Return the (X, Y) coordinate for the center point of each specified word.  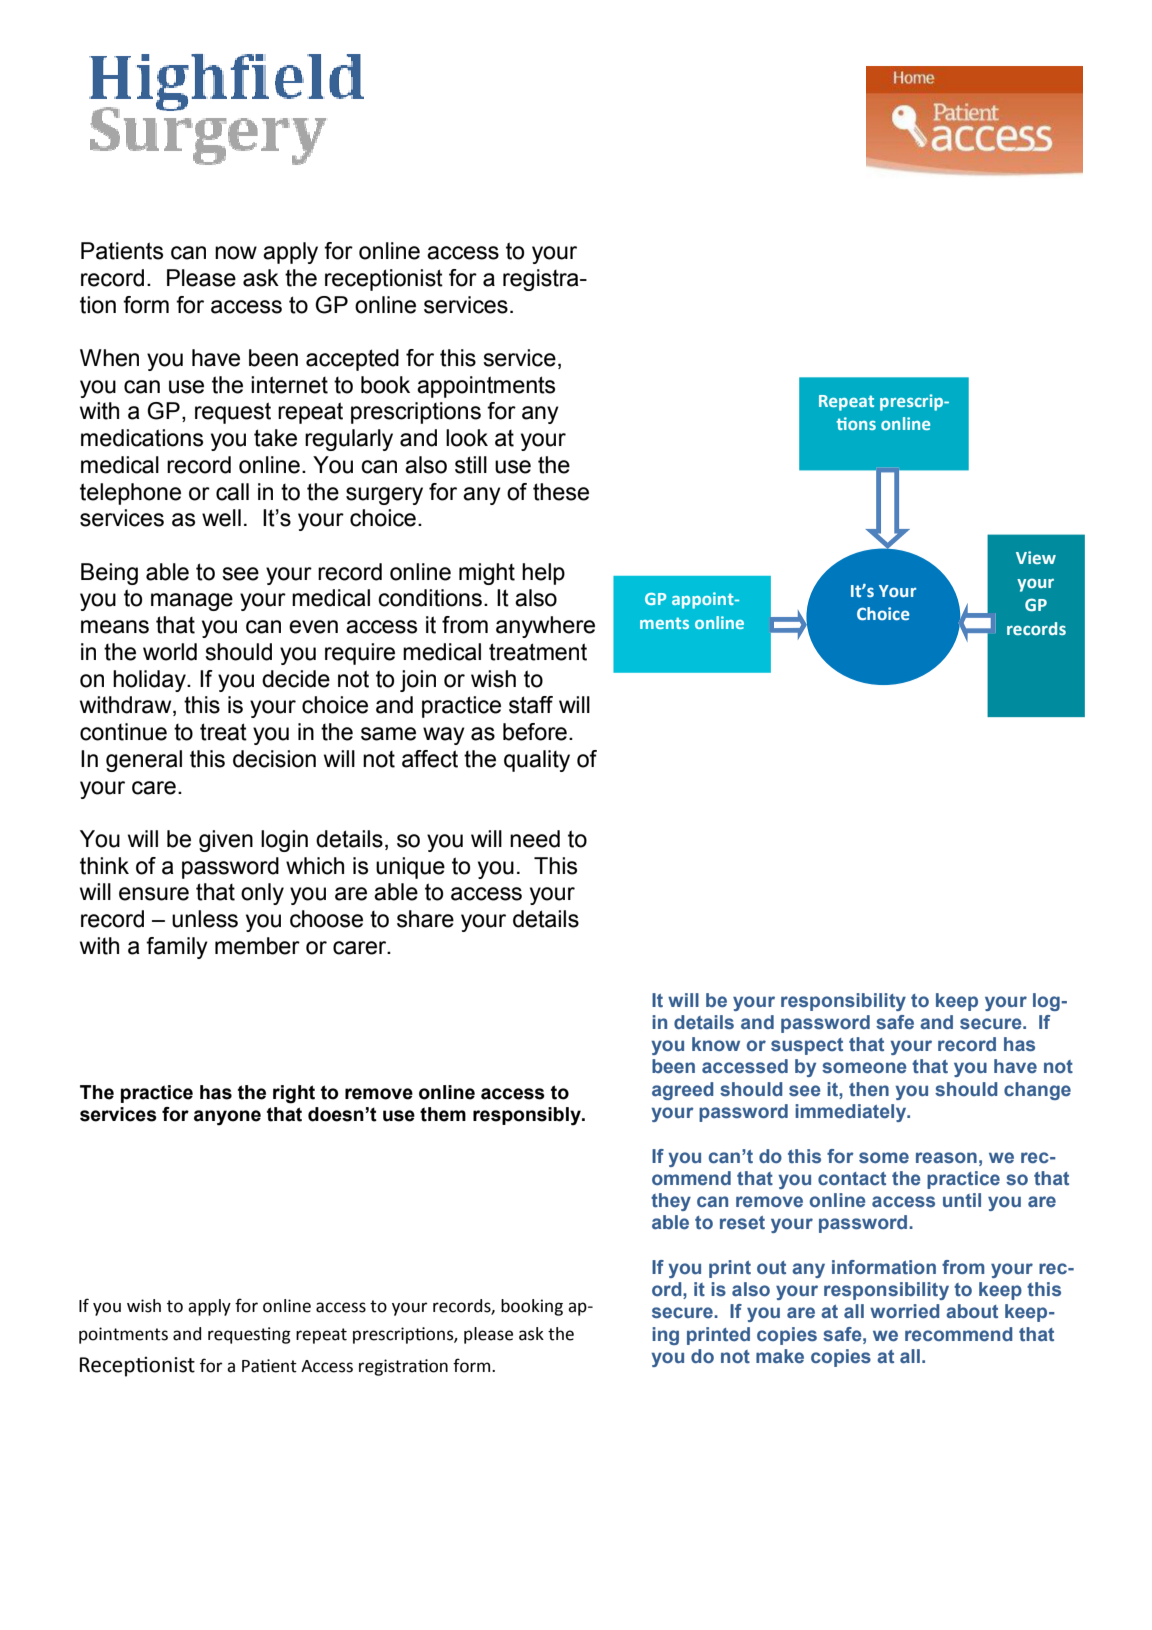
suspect (807, 1046)
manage (192, 602)
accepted (352, 360)
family (177, 948)
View (1036, 557)
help (543, 574)
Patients (122, 251)
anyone (227, 1118)
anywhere (545, 627)
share (425, 919)
